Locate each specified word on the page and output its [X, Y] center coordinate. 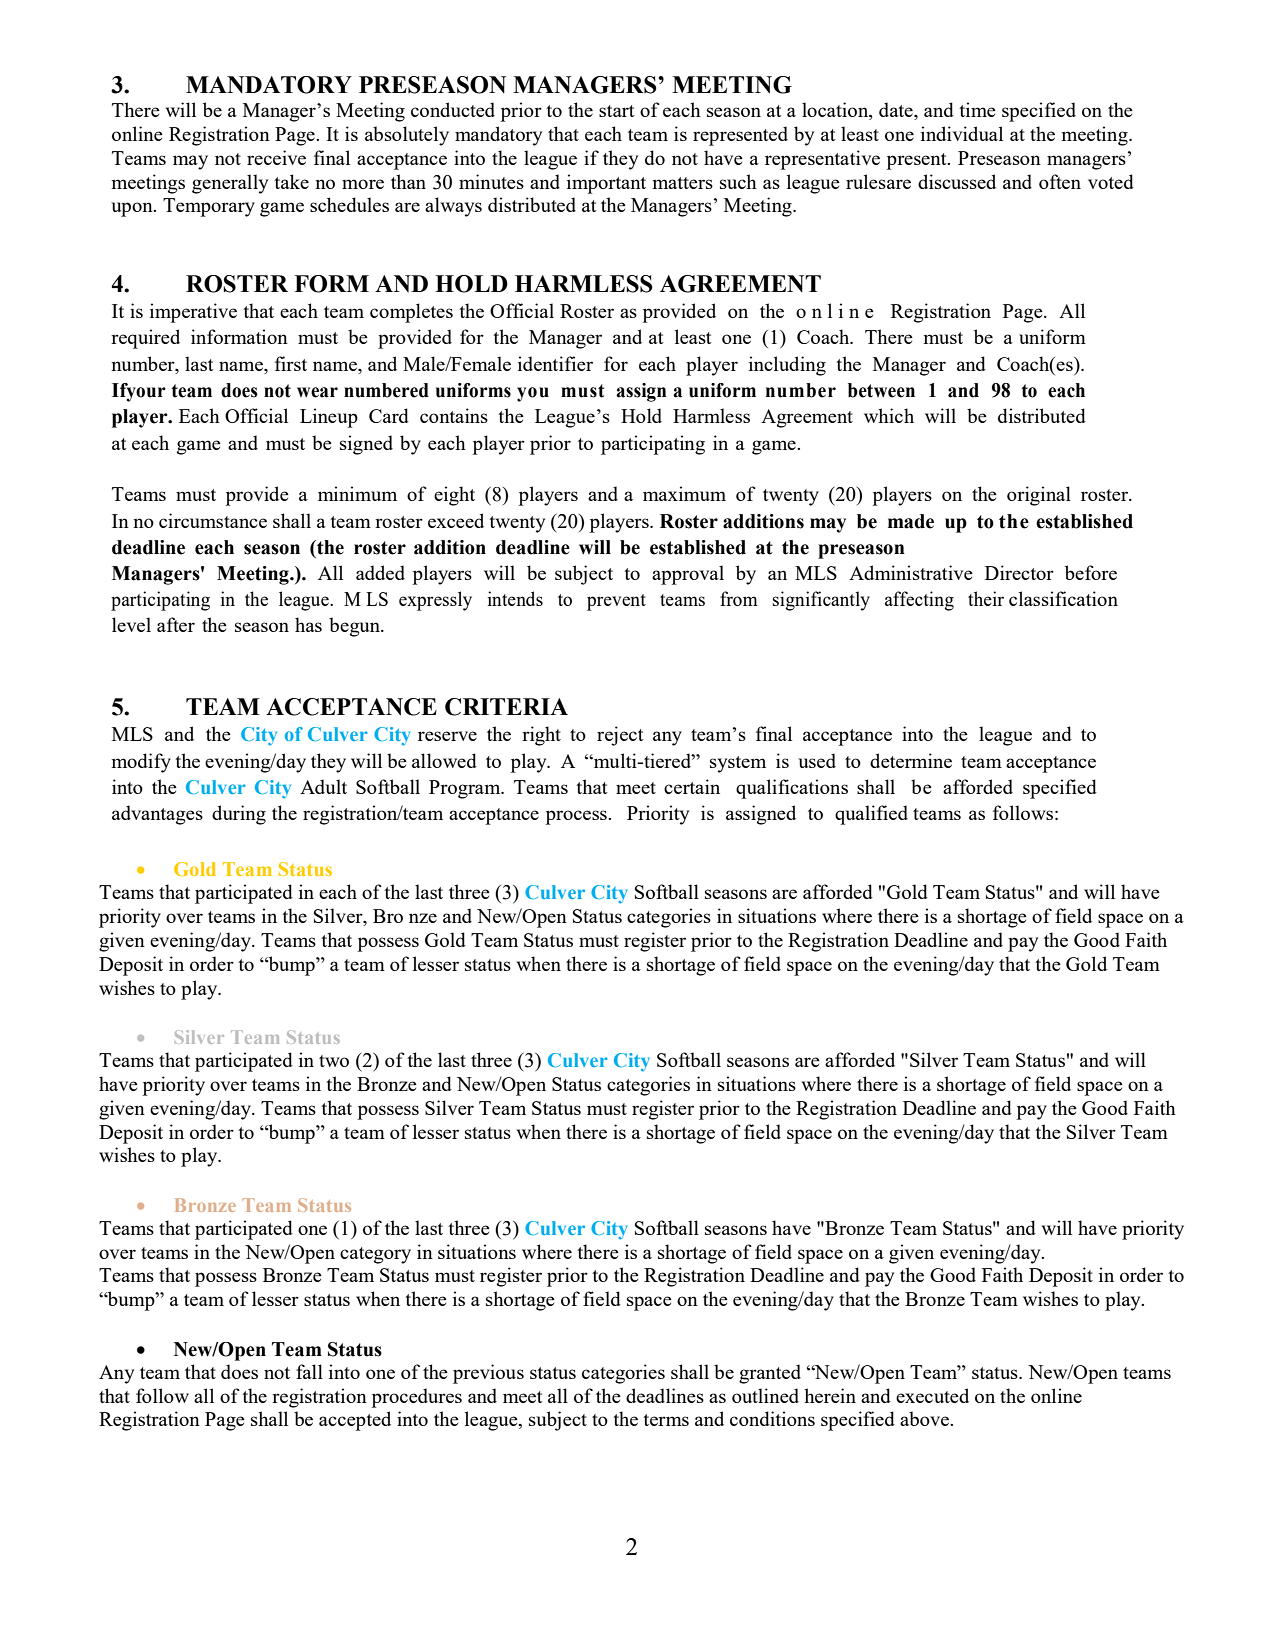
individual [962, 133]
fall [309, 1371]
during [239, 815]
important [606, 184]
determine [911, 760]
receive [276, 157]
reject [620, 736]
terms [666, 1420]
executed [932, 1395]
